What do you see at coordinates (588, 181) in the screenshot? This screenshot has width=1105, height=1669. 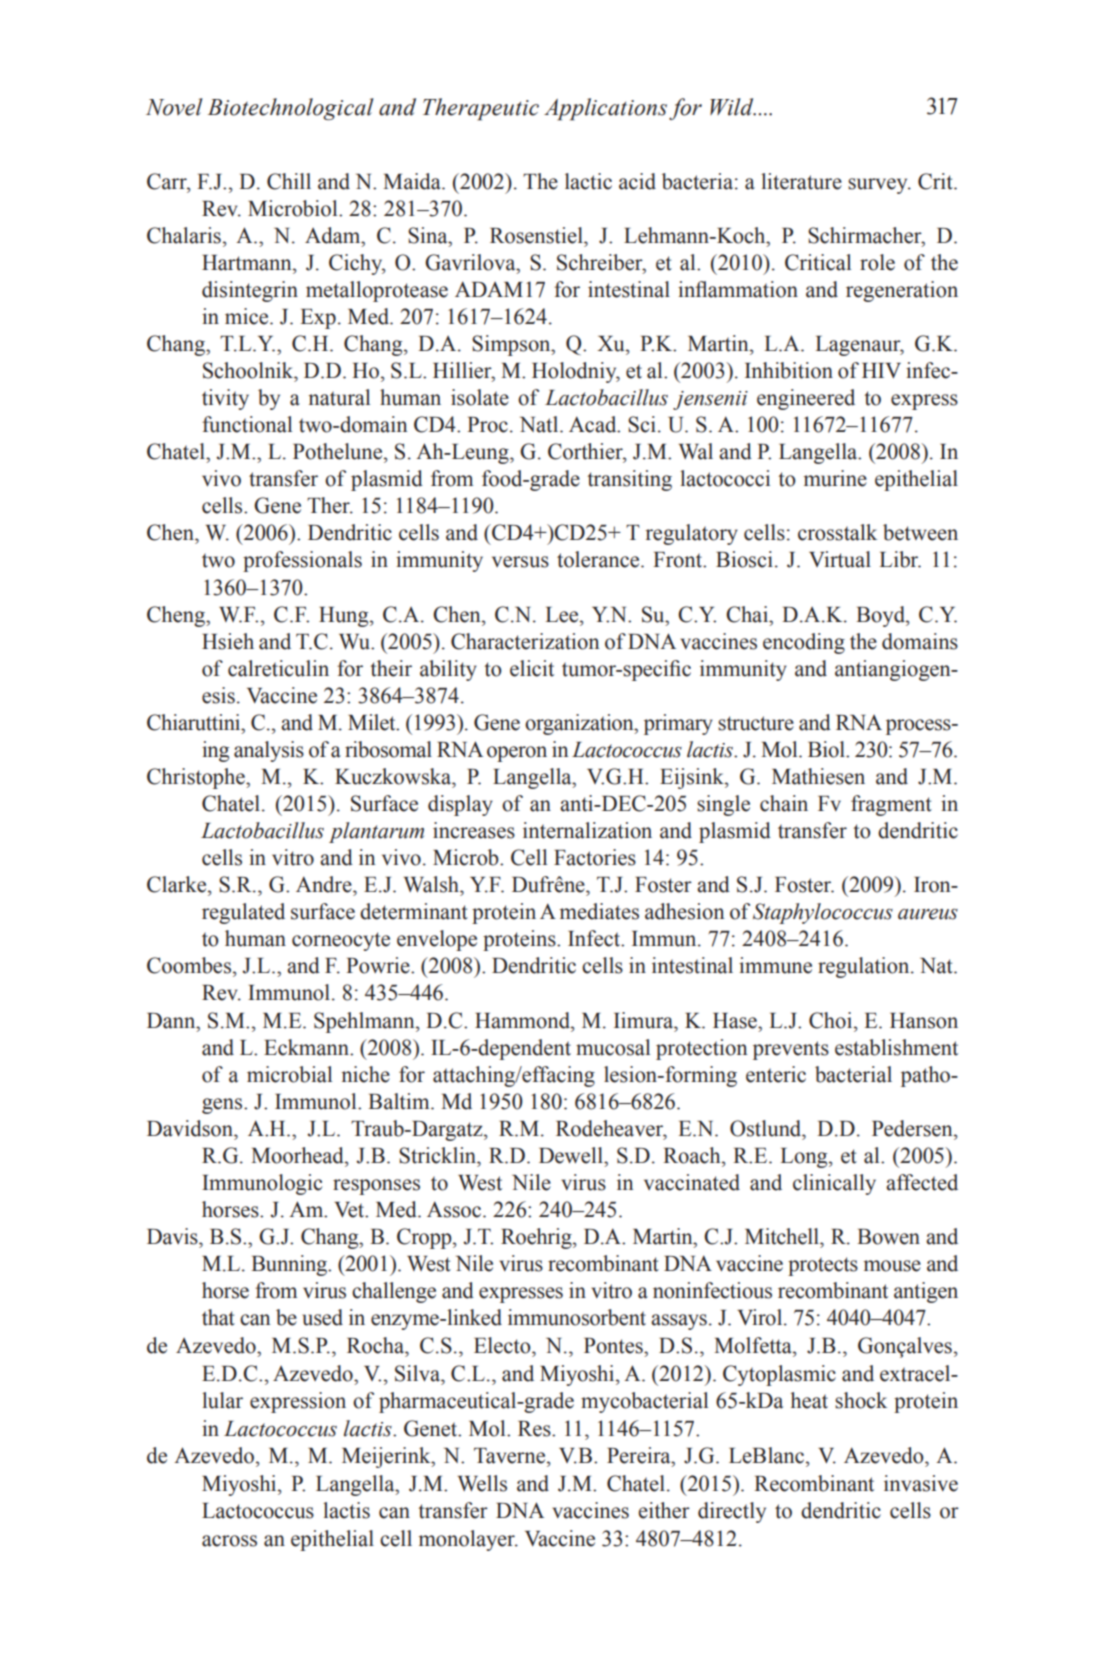 I see `lactic` at bounding box center [588, 181].
